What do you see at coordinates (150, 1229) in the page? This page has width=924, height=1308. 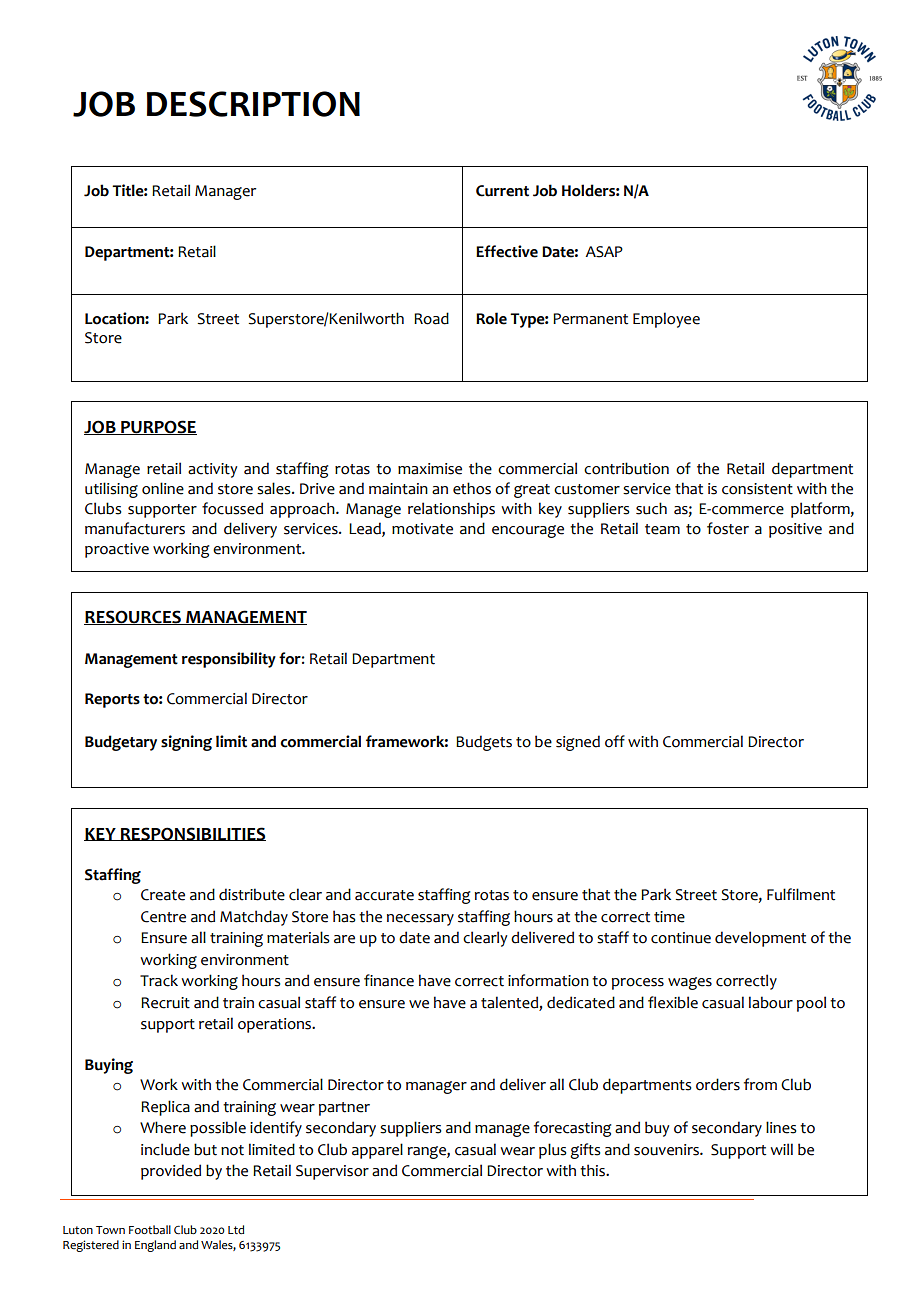 I see `Football` at bounding box center [150, 1229].
